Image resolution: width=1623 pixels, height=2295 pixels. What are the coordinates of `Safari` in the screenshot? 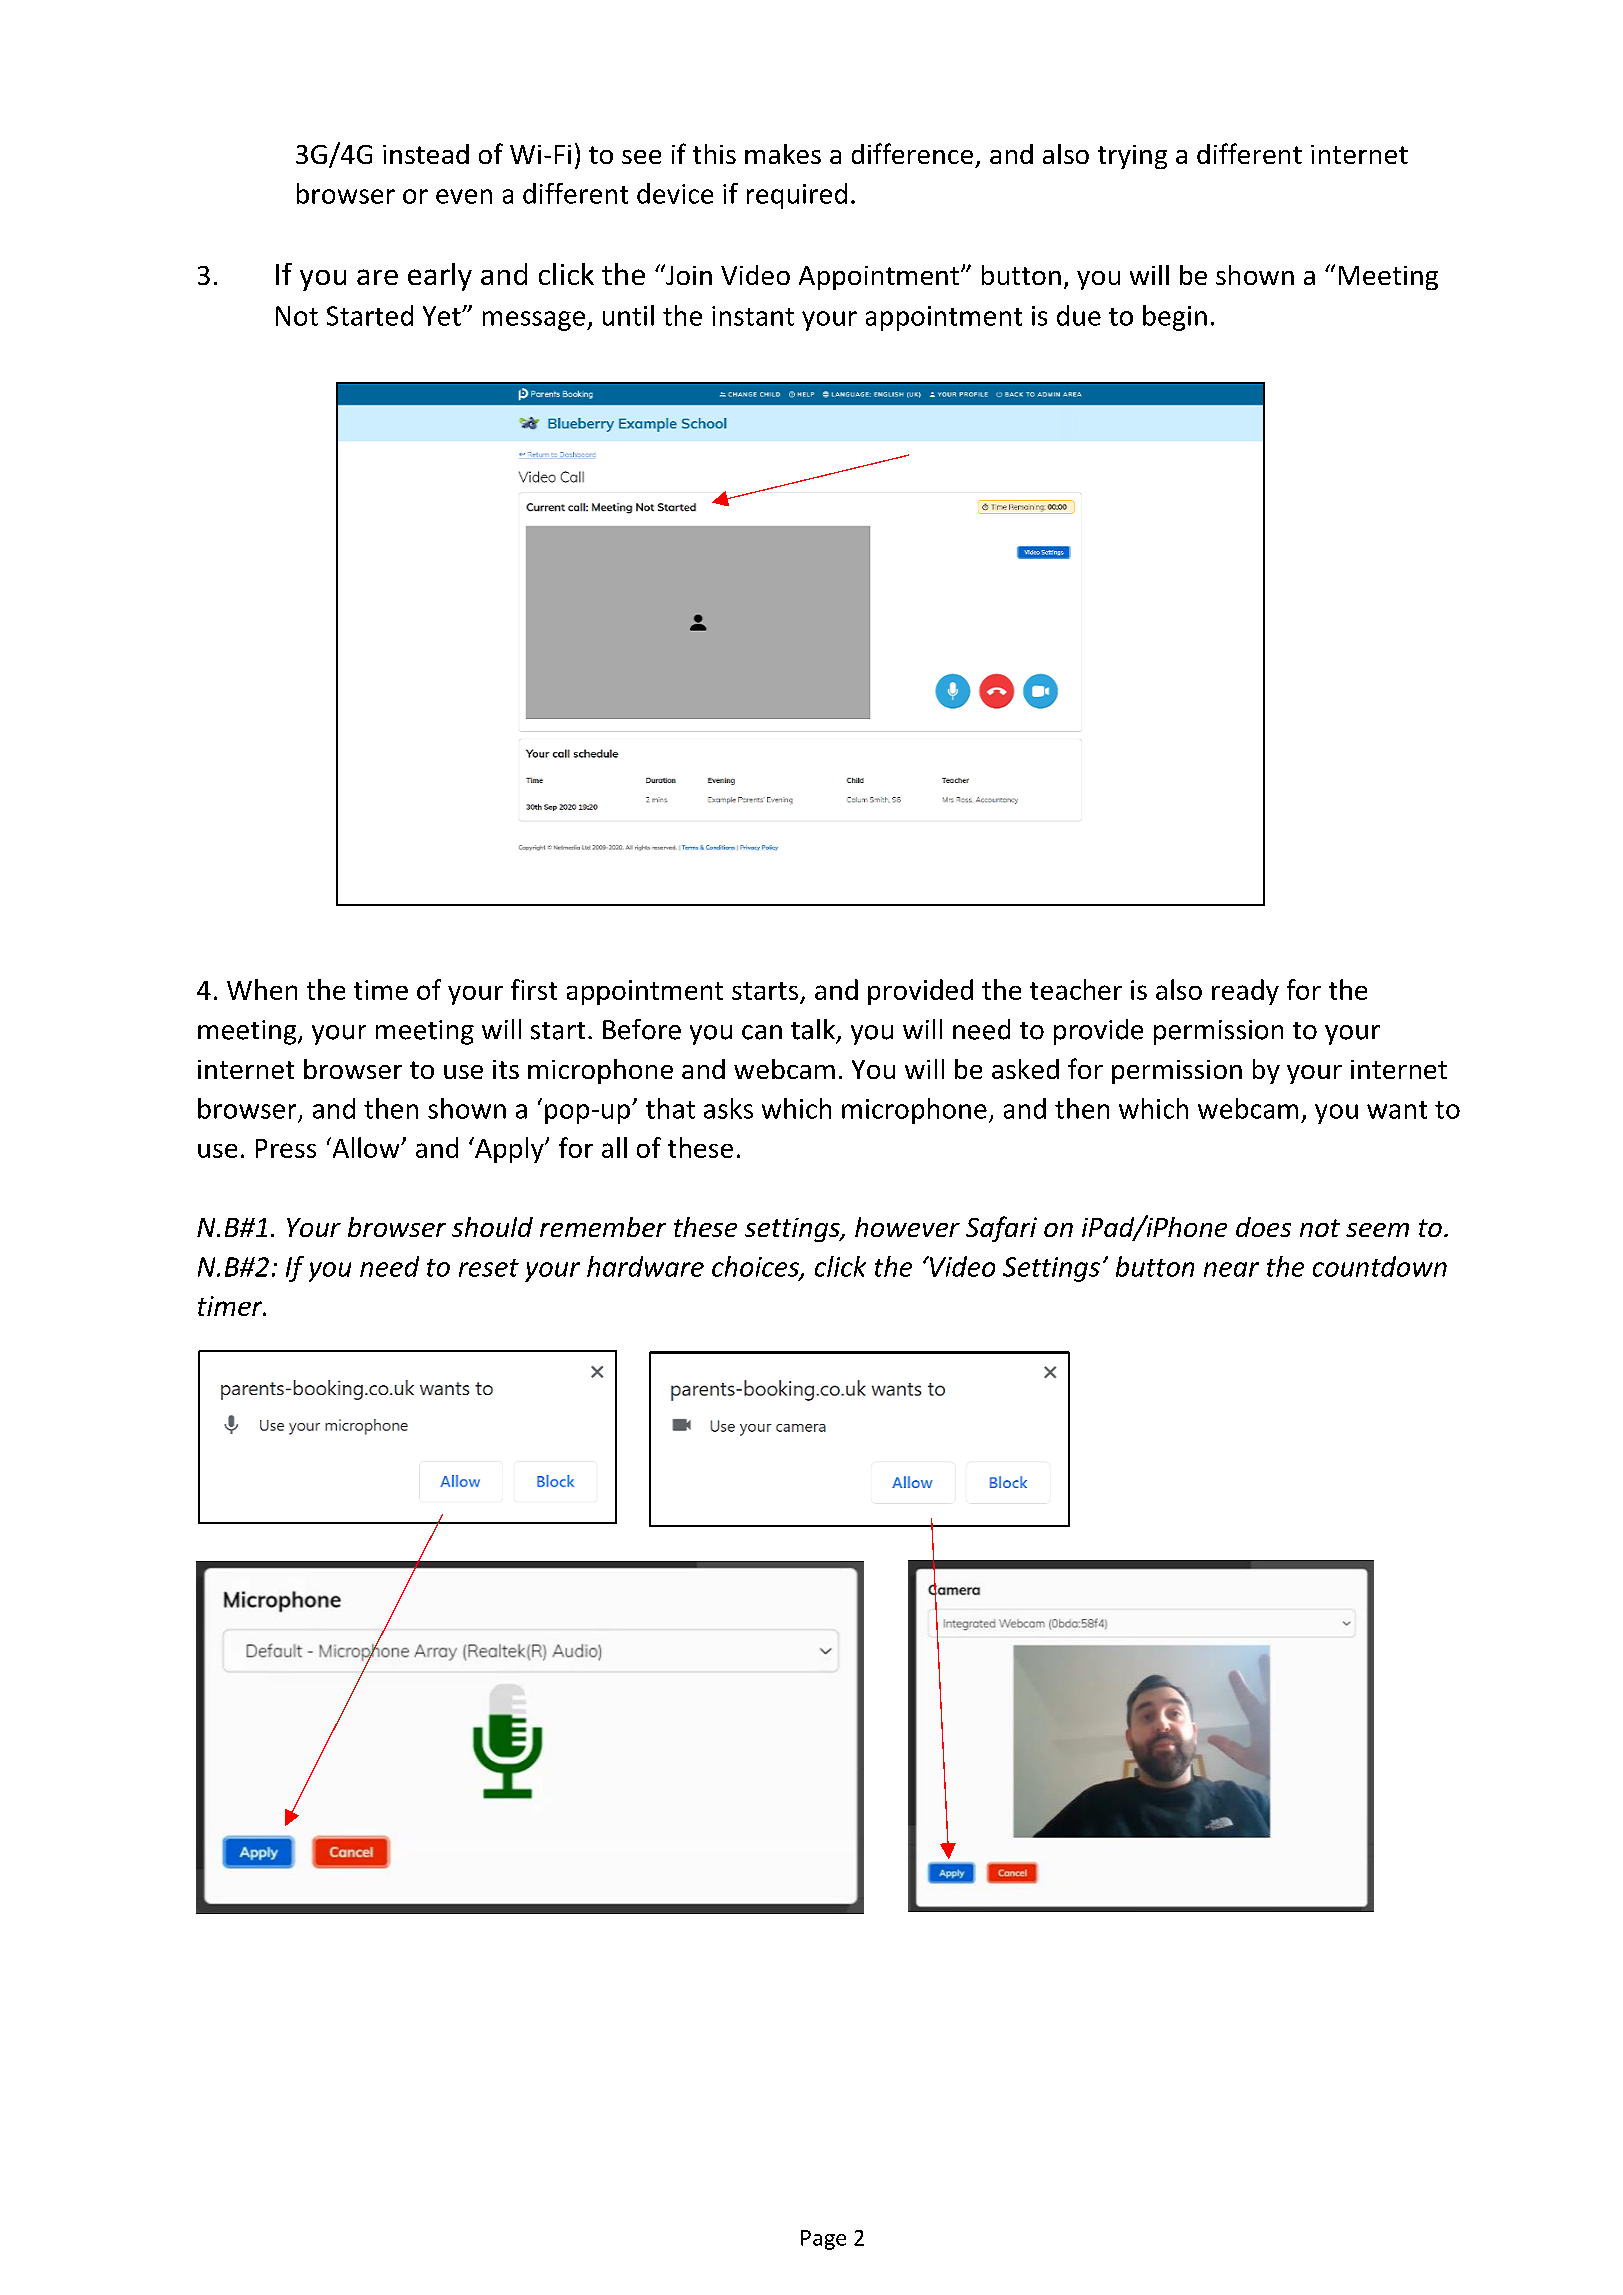 It's located at (1001, 1229).
